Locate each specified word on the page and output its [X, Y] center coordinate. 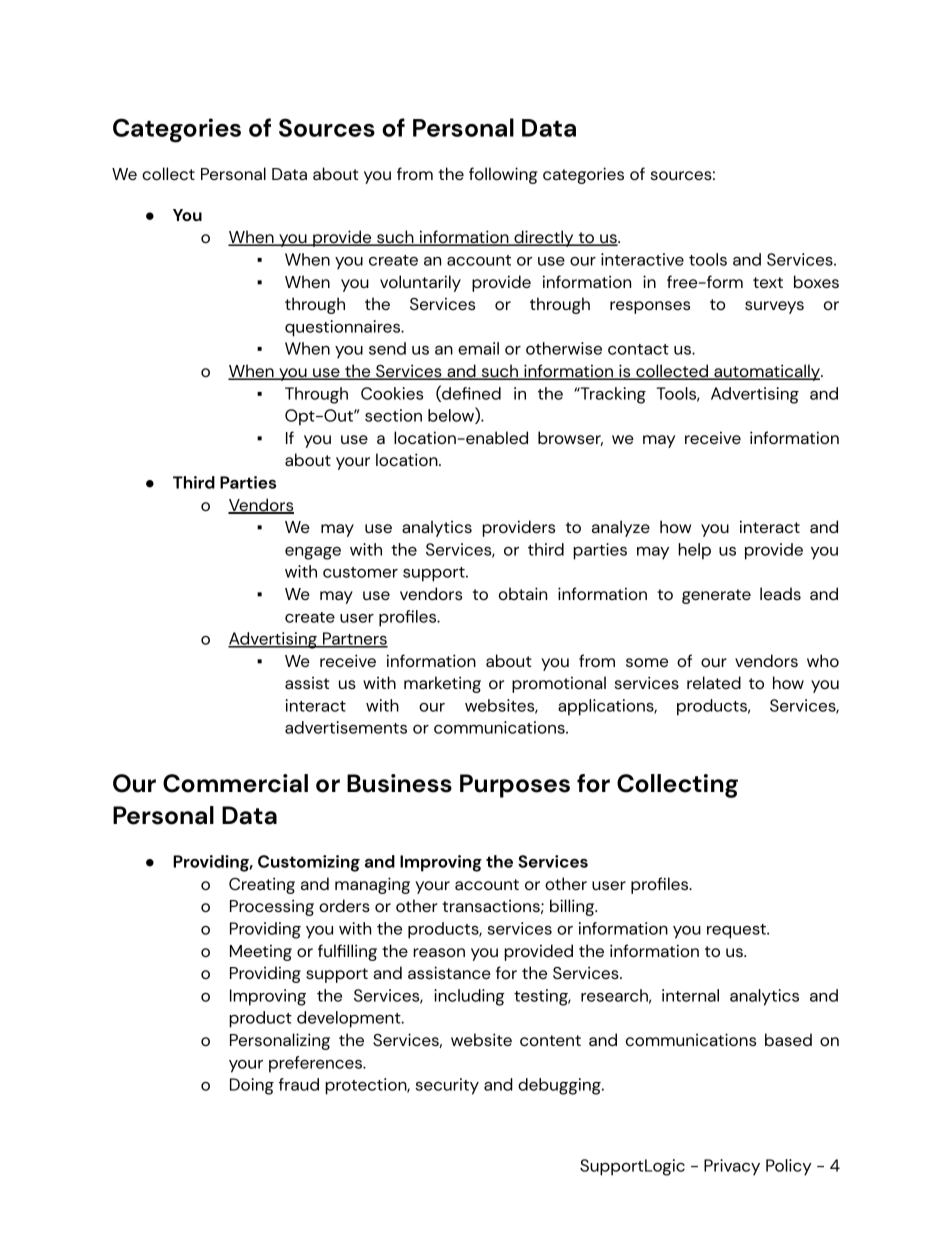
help [694, 551]
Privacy [732, 1167]
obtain [523, 593]
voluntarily [420, 283]
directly [544, 238]
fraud [299, 1084]
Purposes [515, 786]
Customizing [309, 863]
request [737, 931]
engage [313, 553]
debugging [560, 1086]
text [768, 282]
